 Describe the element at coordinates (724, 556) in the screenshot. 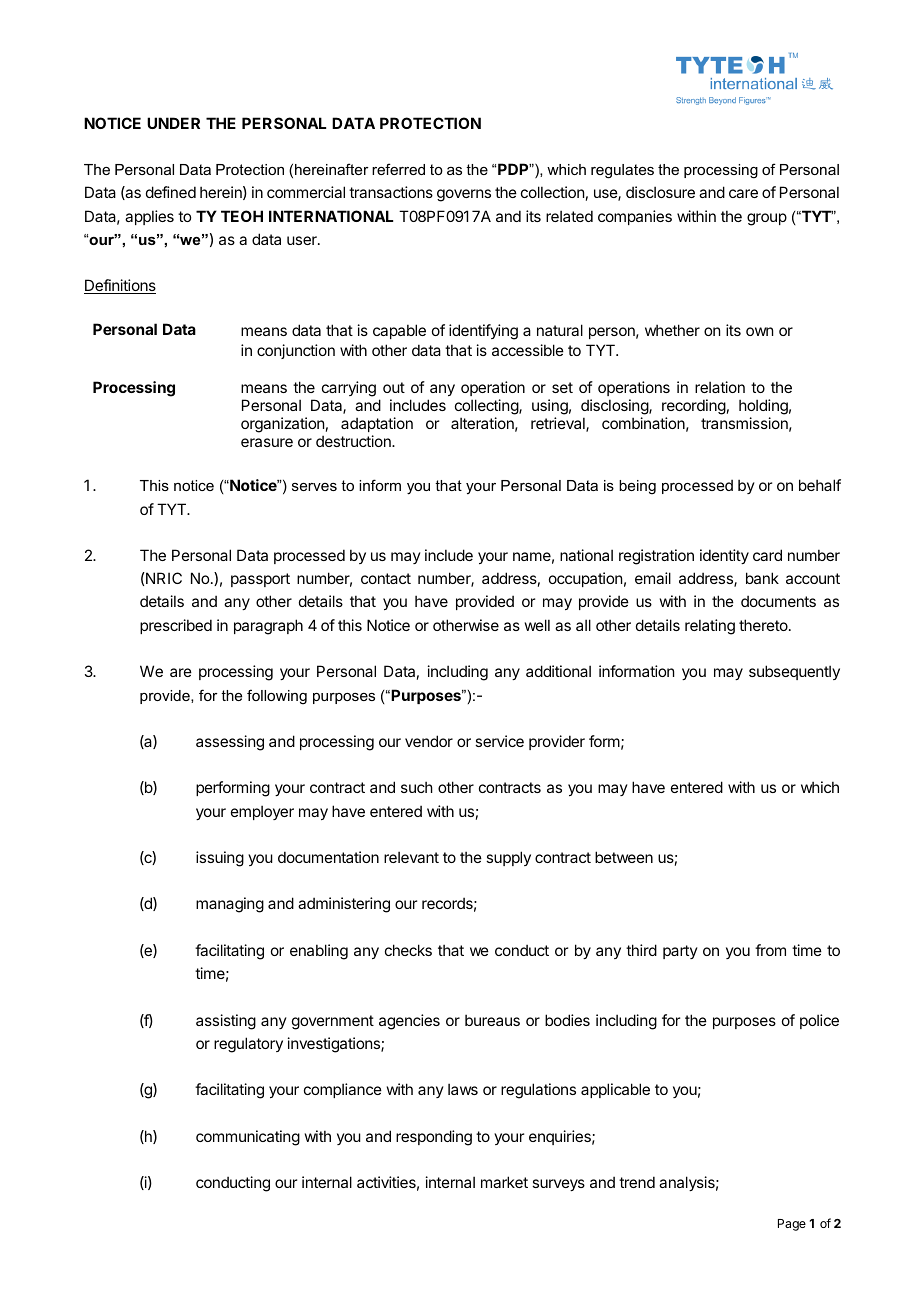

I see `identity` at that location.
